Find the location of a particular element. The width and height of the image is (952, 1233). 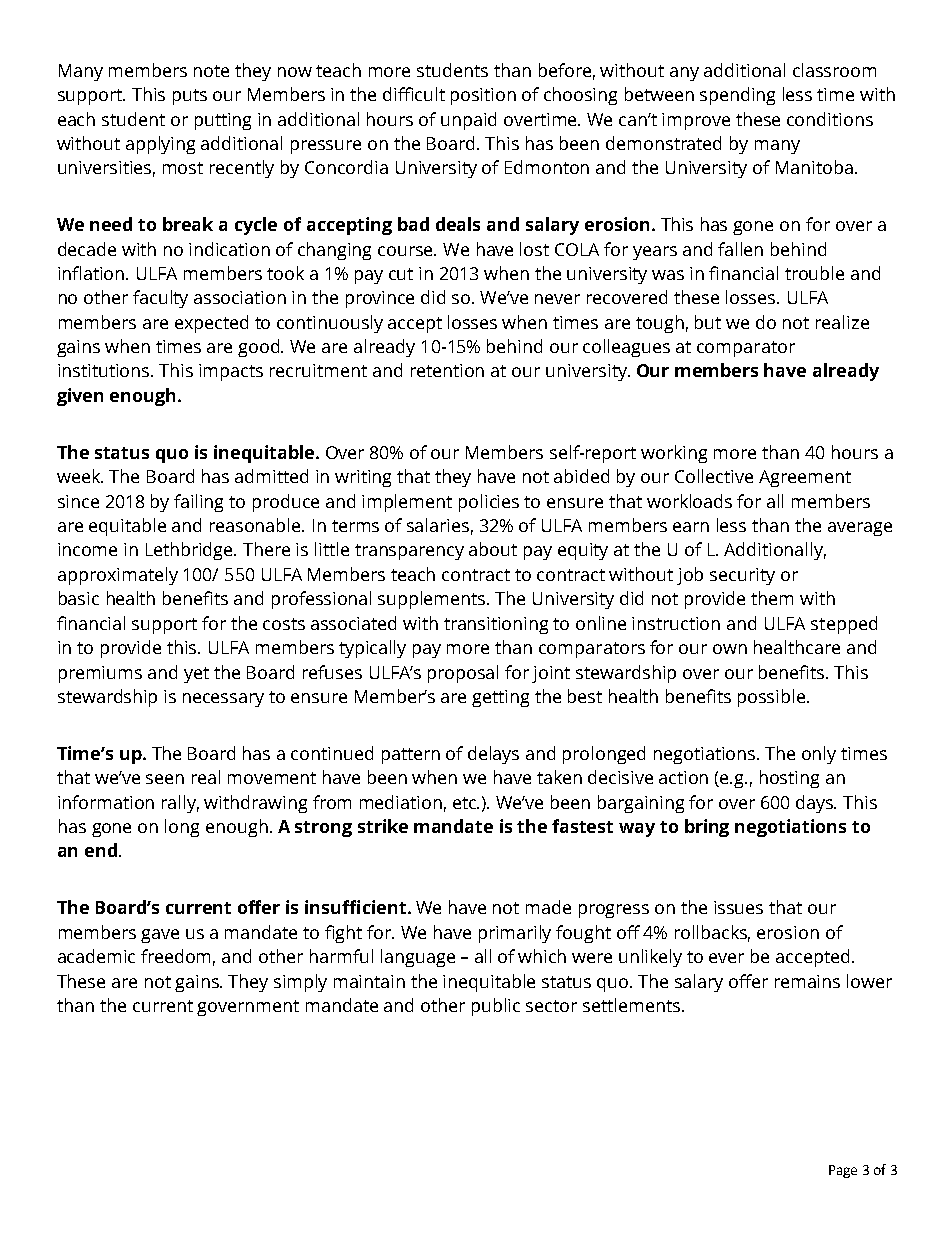

position is located at coordinates (483, 96).
